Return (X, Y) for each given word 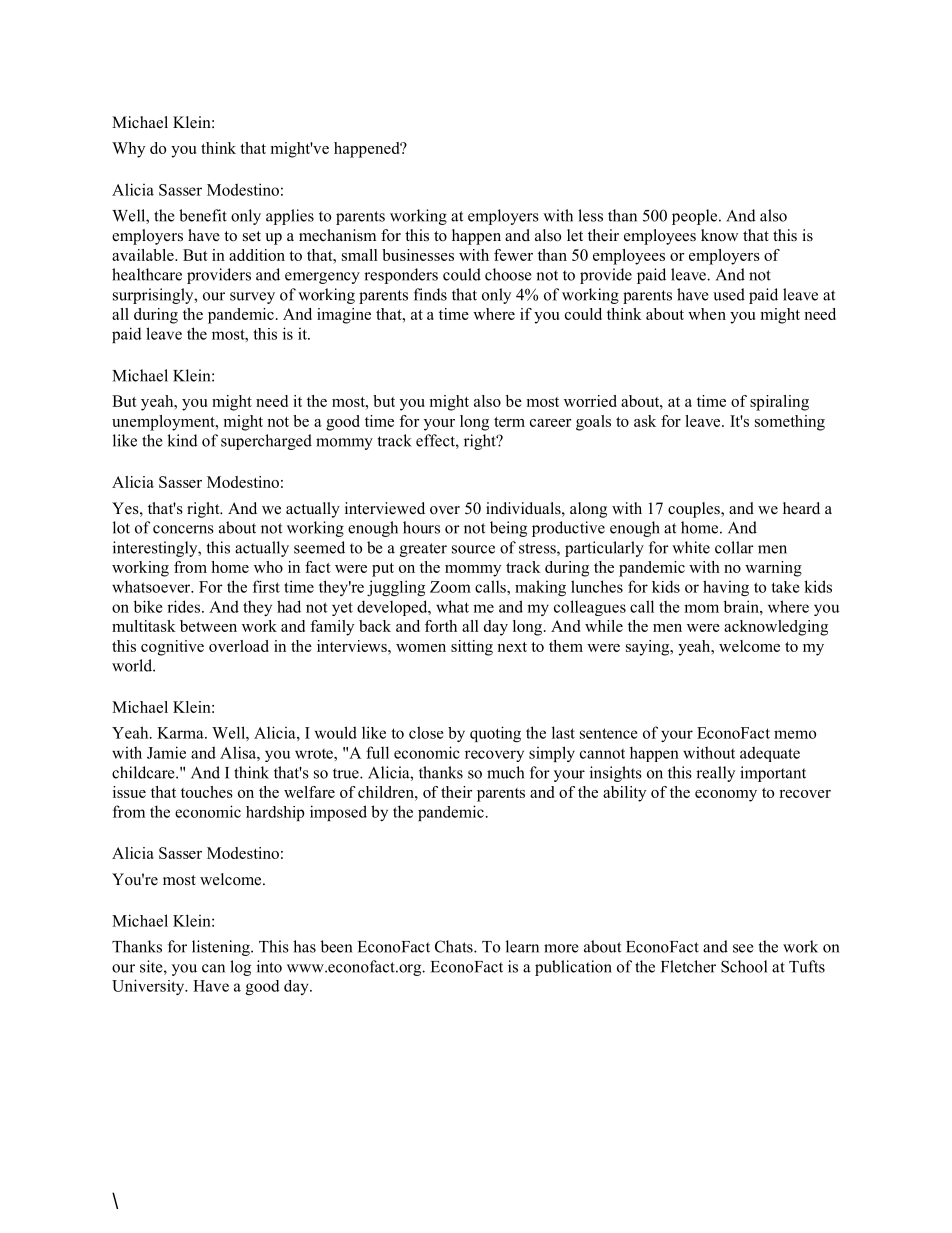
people (696, 217)
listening (222, 948)
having (726, 588)
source (473, 549)
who (268, 567)
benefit (203, 215)
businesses (418, 255)
